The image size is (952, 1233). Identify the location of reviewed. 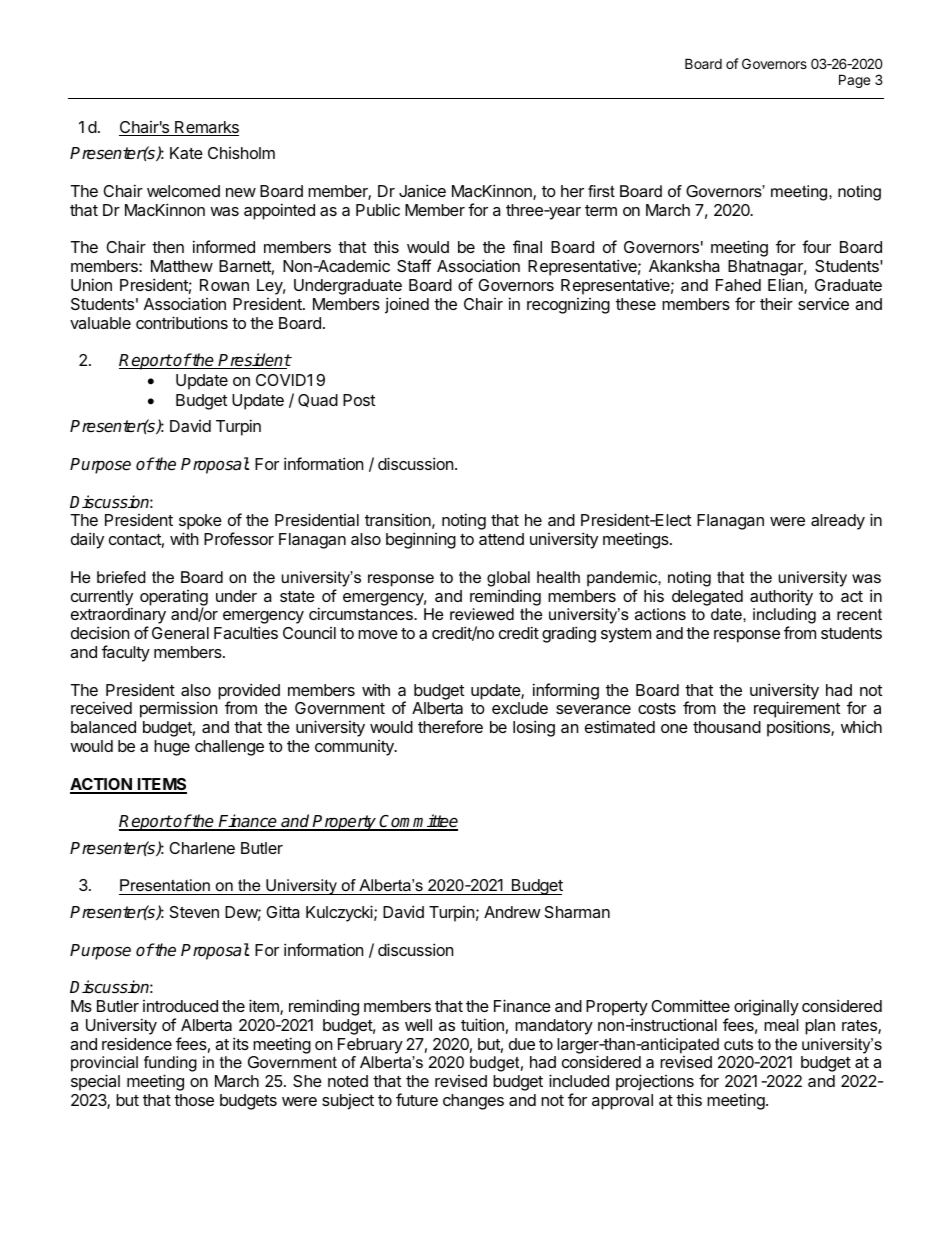
(482, 614).
